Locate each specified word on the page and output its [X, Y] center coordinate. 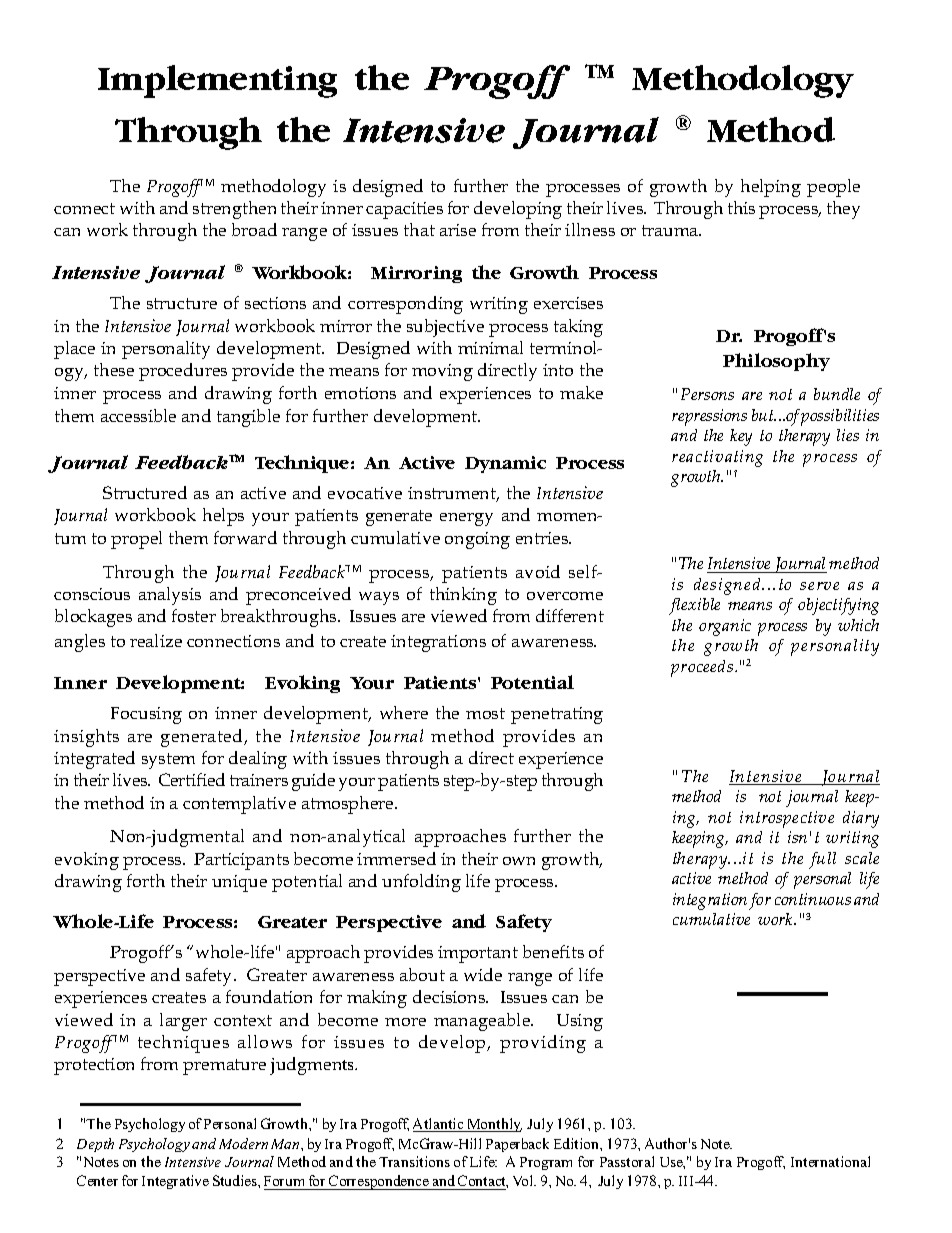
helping [771, 188]
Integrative [175, 1182]
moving [442, 372]
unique [239, 883]
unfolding [421, 883]
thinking [463, 596]
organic [725, 627]
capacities [404, 210]
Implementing [217, 81]
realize [156, 640]
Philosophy [776, 362]
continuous [813, 899]
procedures [183, 372]
